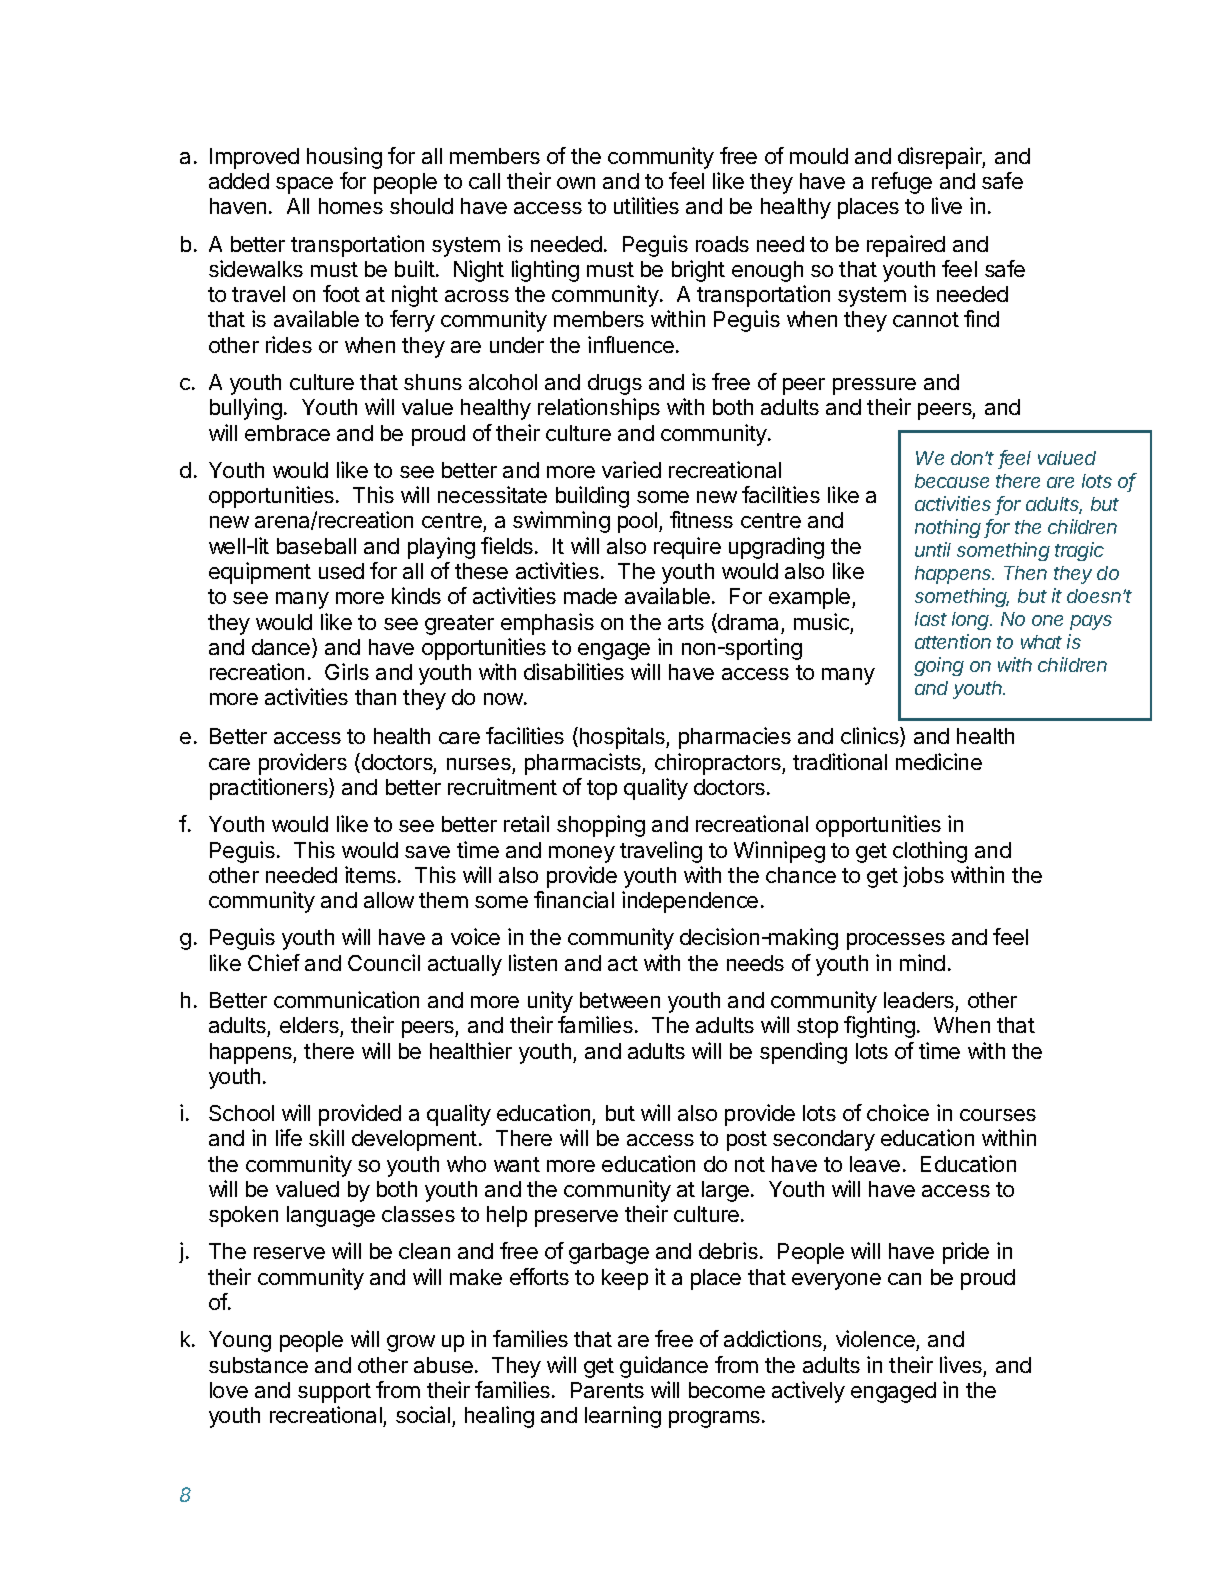  Describe the element at coordinates (902, 183) in the screenshot. I see `refuge` at that location.
